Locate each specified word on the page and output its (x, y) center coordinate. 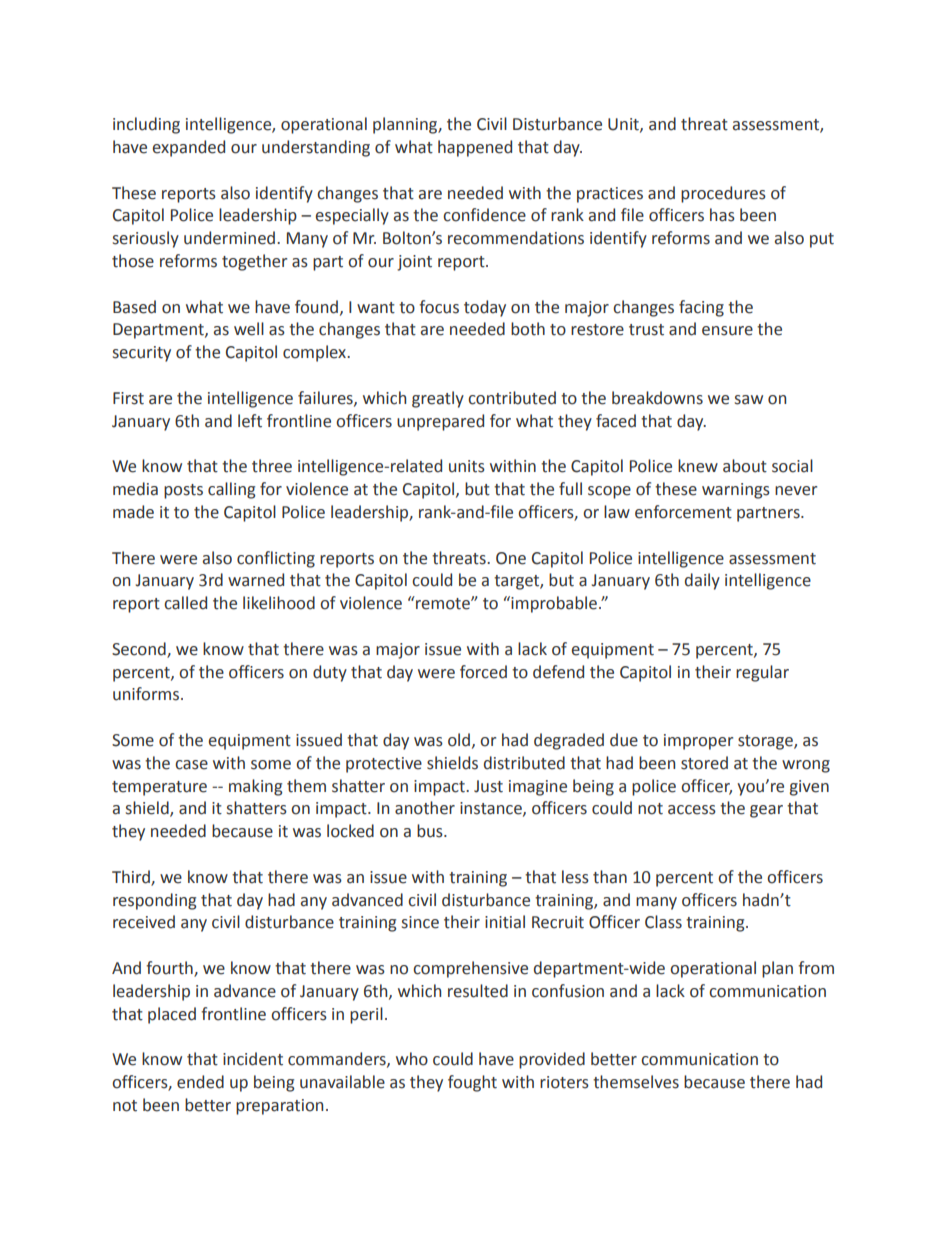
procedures (723, 194)
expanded (188, 148)
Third (132, 877)
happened (475, 148)
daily (702, 581)
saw (749, 400)
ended (200, 1082)
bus (431, 831)
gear (766, 811)
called (185, 603)
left (250, 421)
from (816, 968)
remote (443, 603)
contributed (512, 398)
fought (472, 1083)
